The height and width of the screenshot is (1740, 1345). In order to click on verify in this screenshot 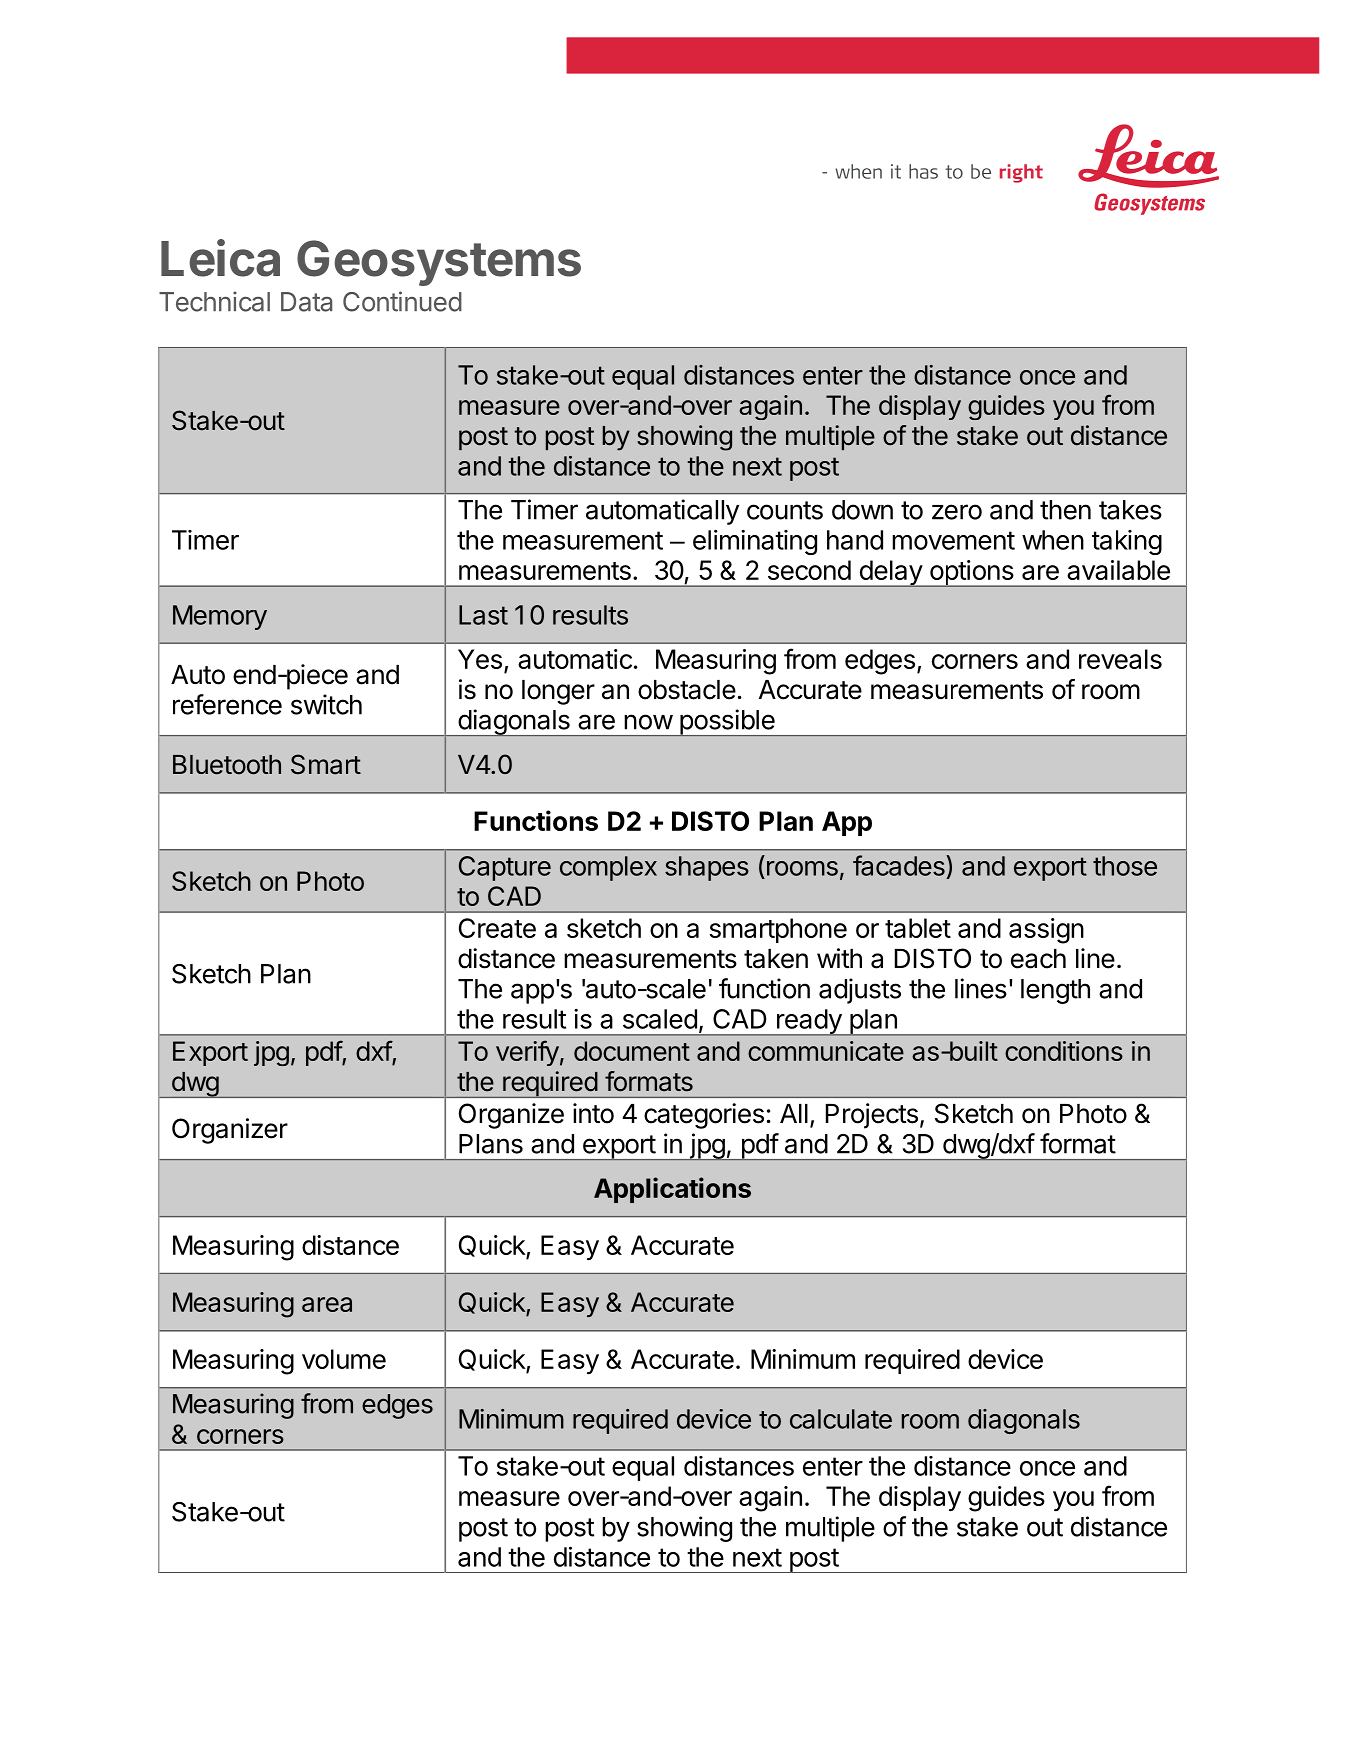, I will do `click(527, 1053)`.
